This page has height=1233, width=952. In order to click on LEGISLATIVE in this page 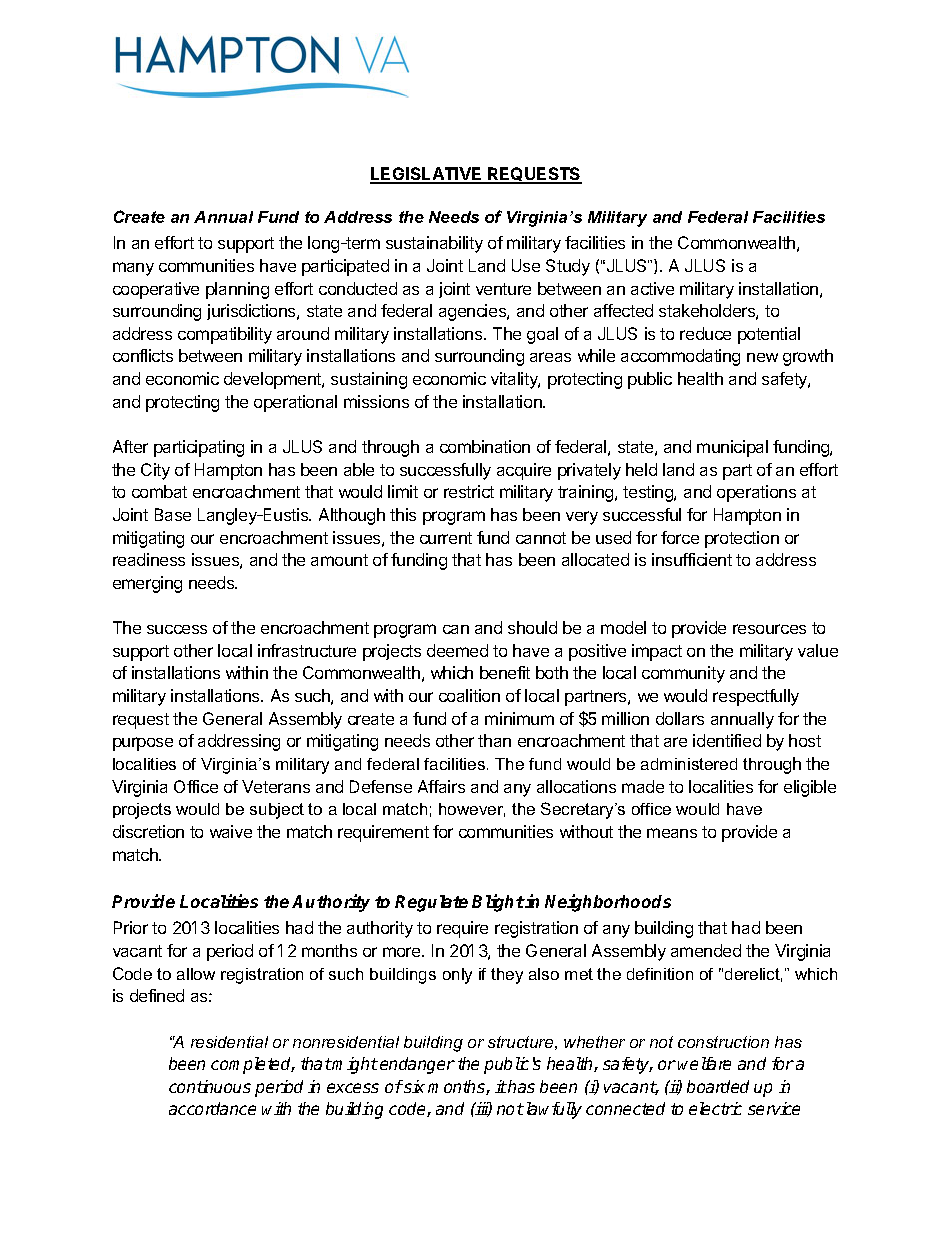, I will do `click(427, 175)`.
